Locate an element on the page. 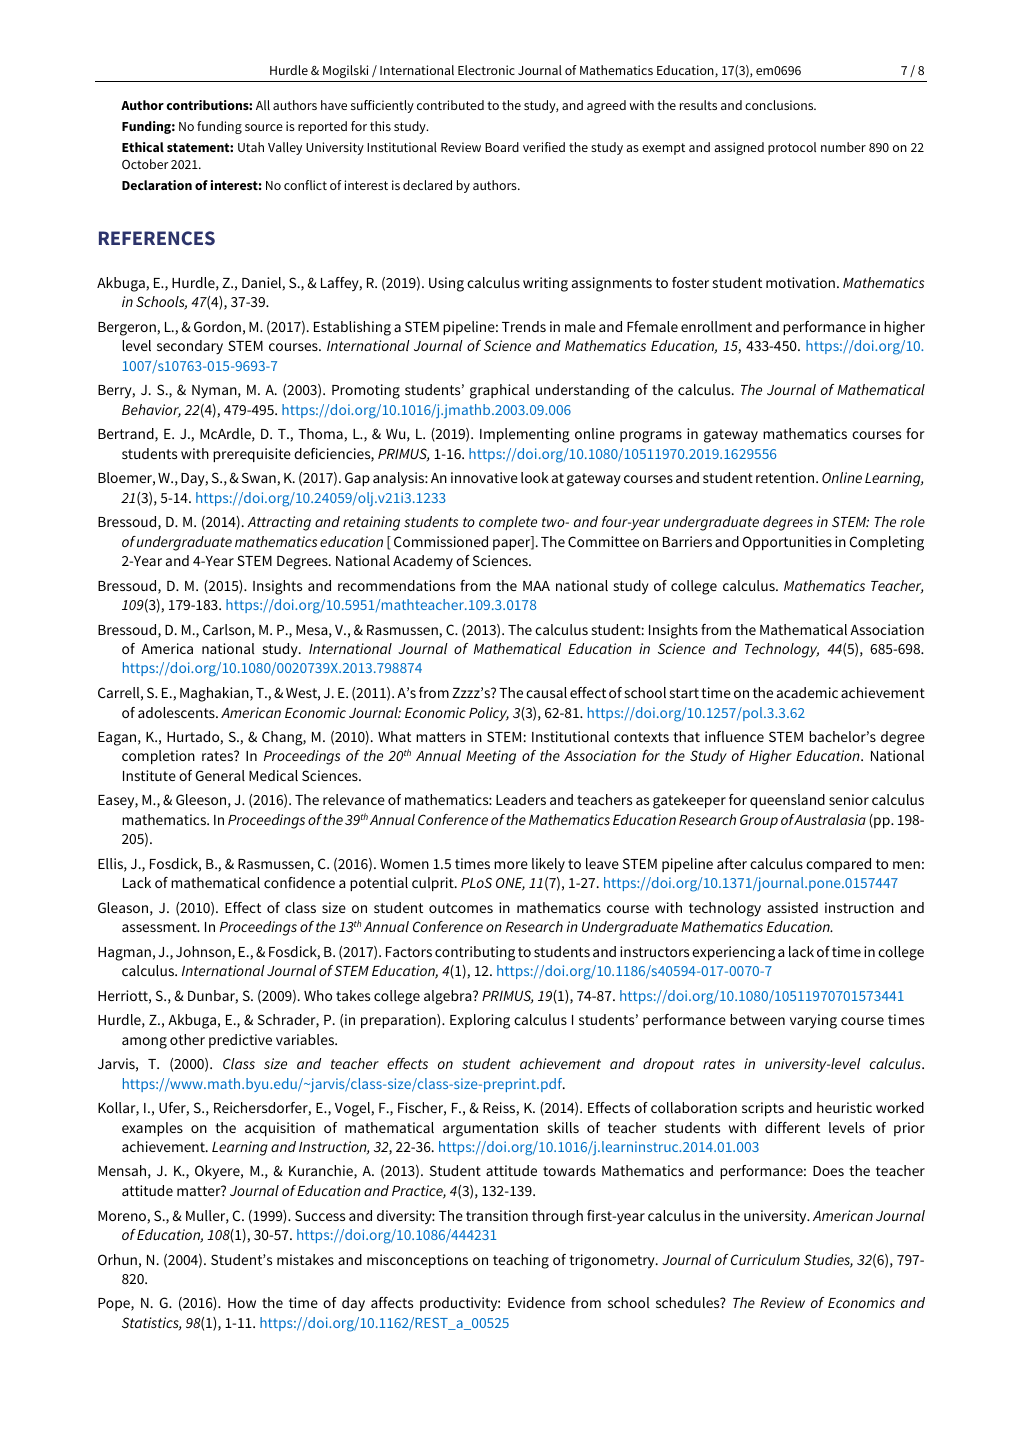 The height and width of the document is (1444, 1022). conclusions is located at coordinates (780, 105).
